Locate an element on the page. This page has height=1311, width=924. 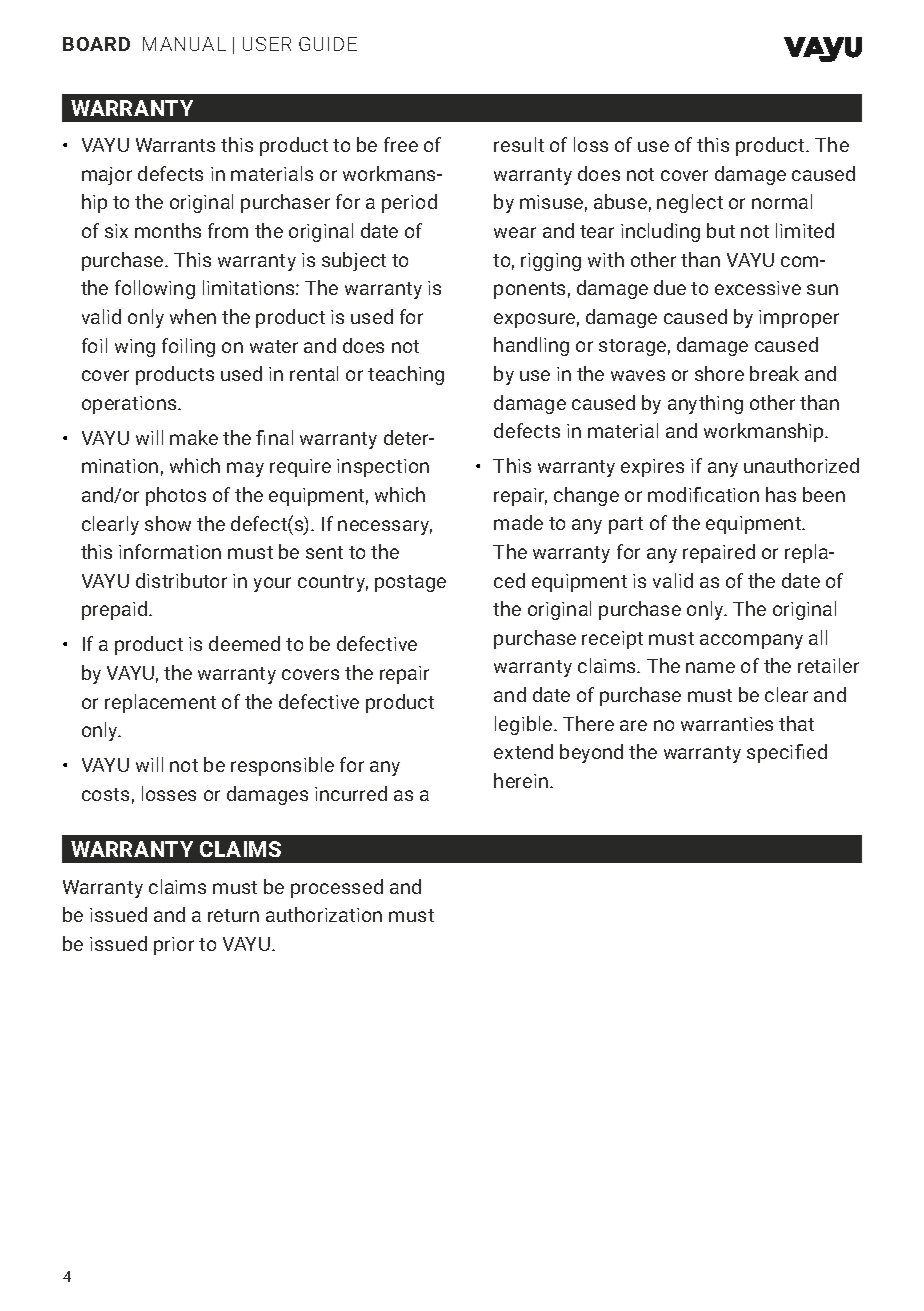
normal is located at coordinates (782, 201).
